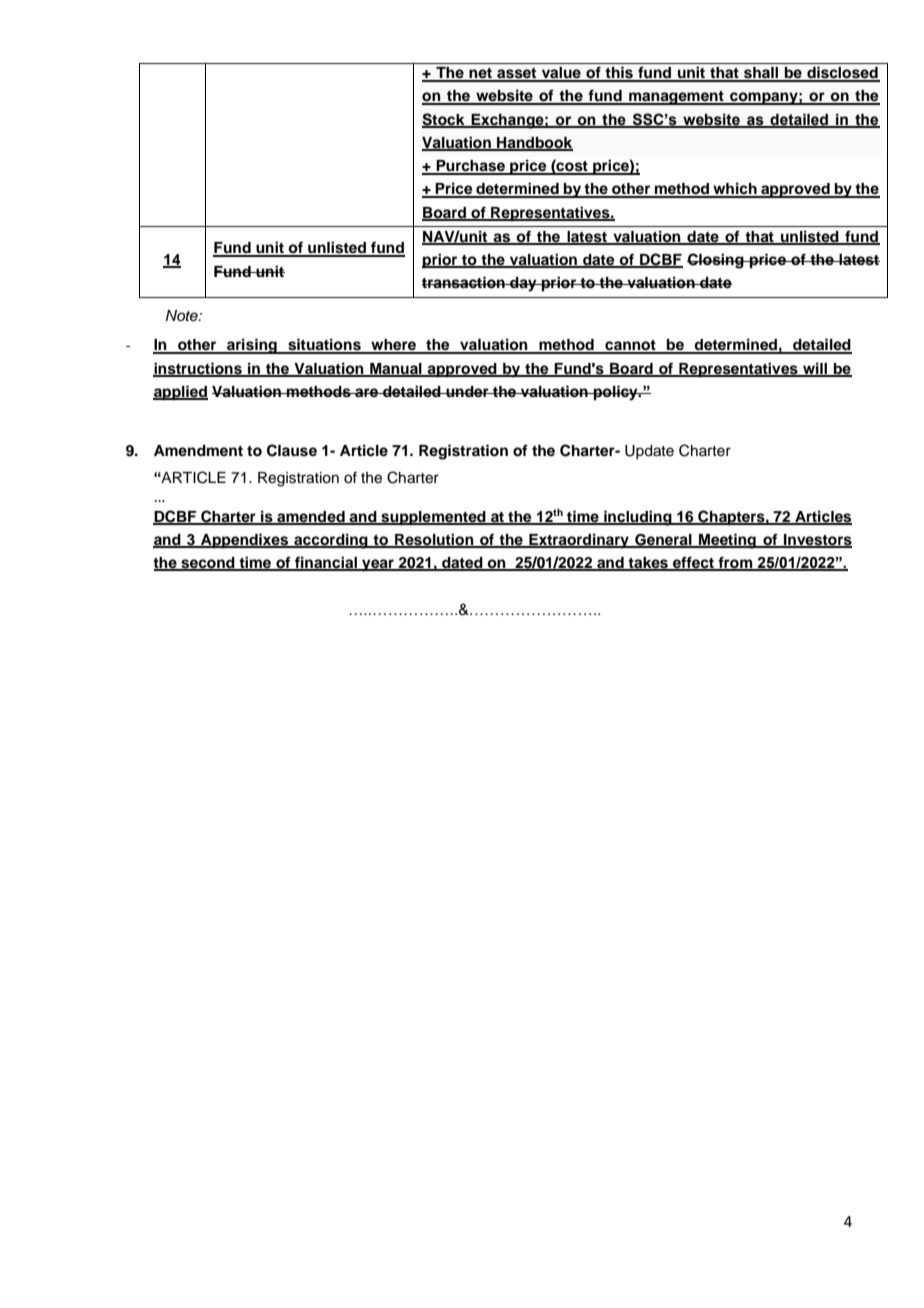  What do you see at coordinates (180, 393) in the page?
I see `applied` at bounding box center [180, 393].
